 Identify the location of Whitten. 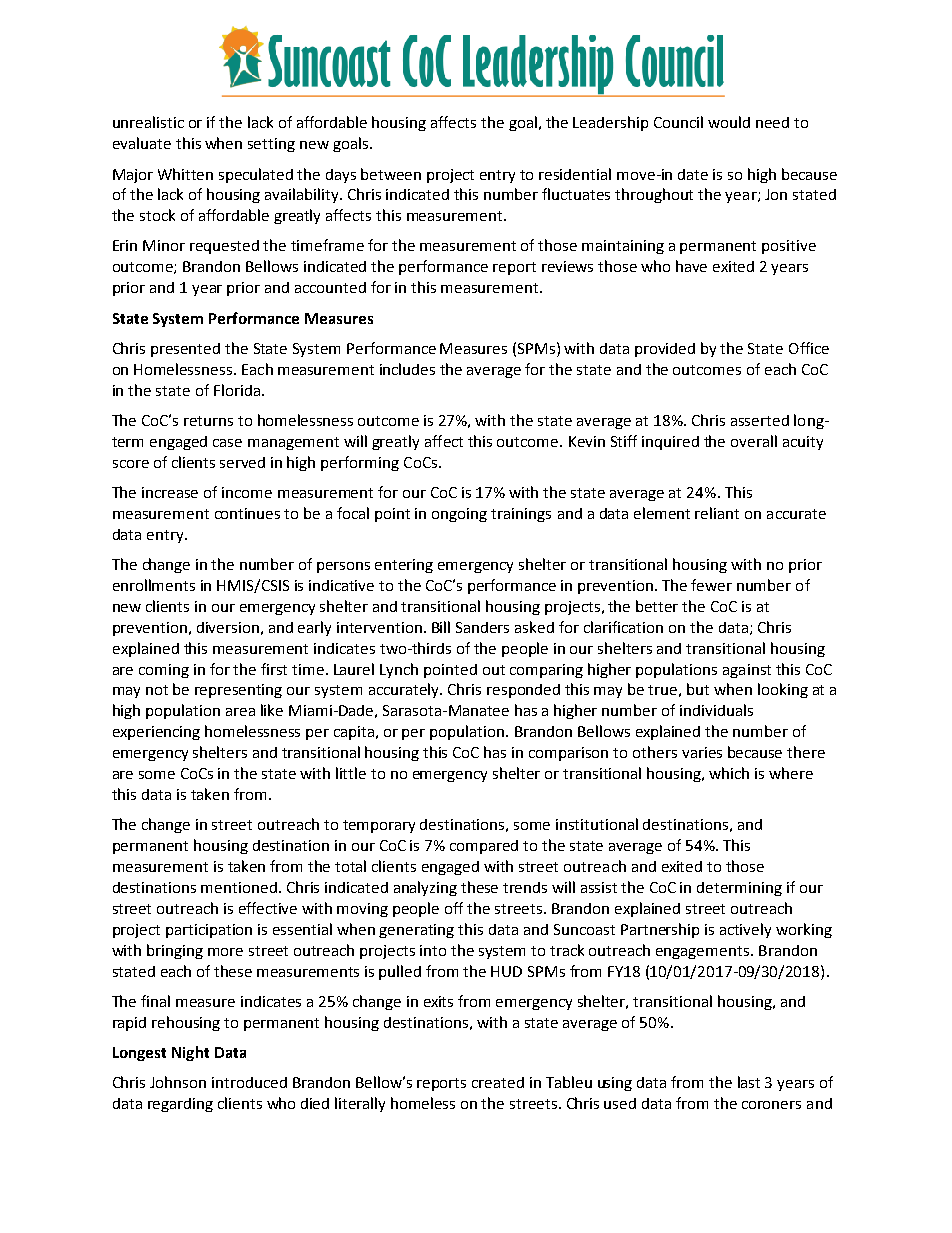
(185, 174).
